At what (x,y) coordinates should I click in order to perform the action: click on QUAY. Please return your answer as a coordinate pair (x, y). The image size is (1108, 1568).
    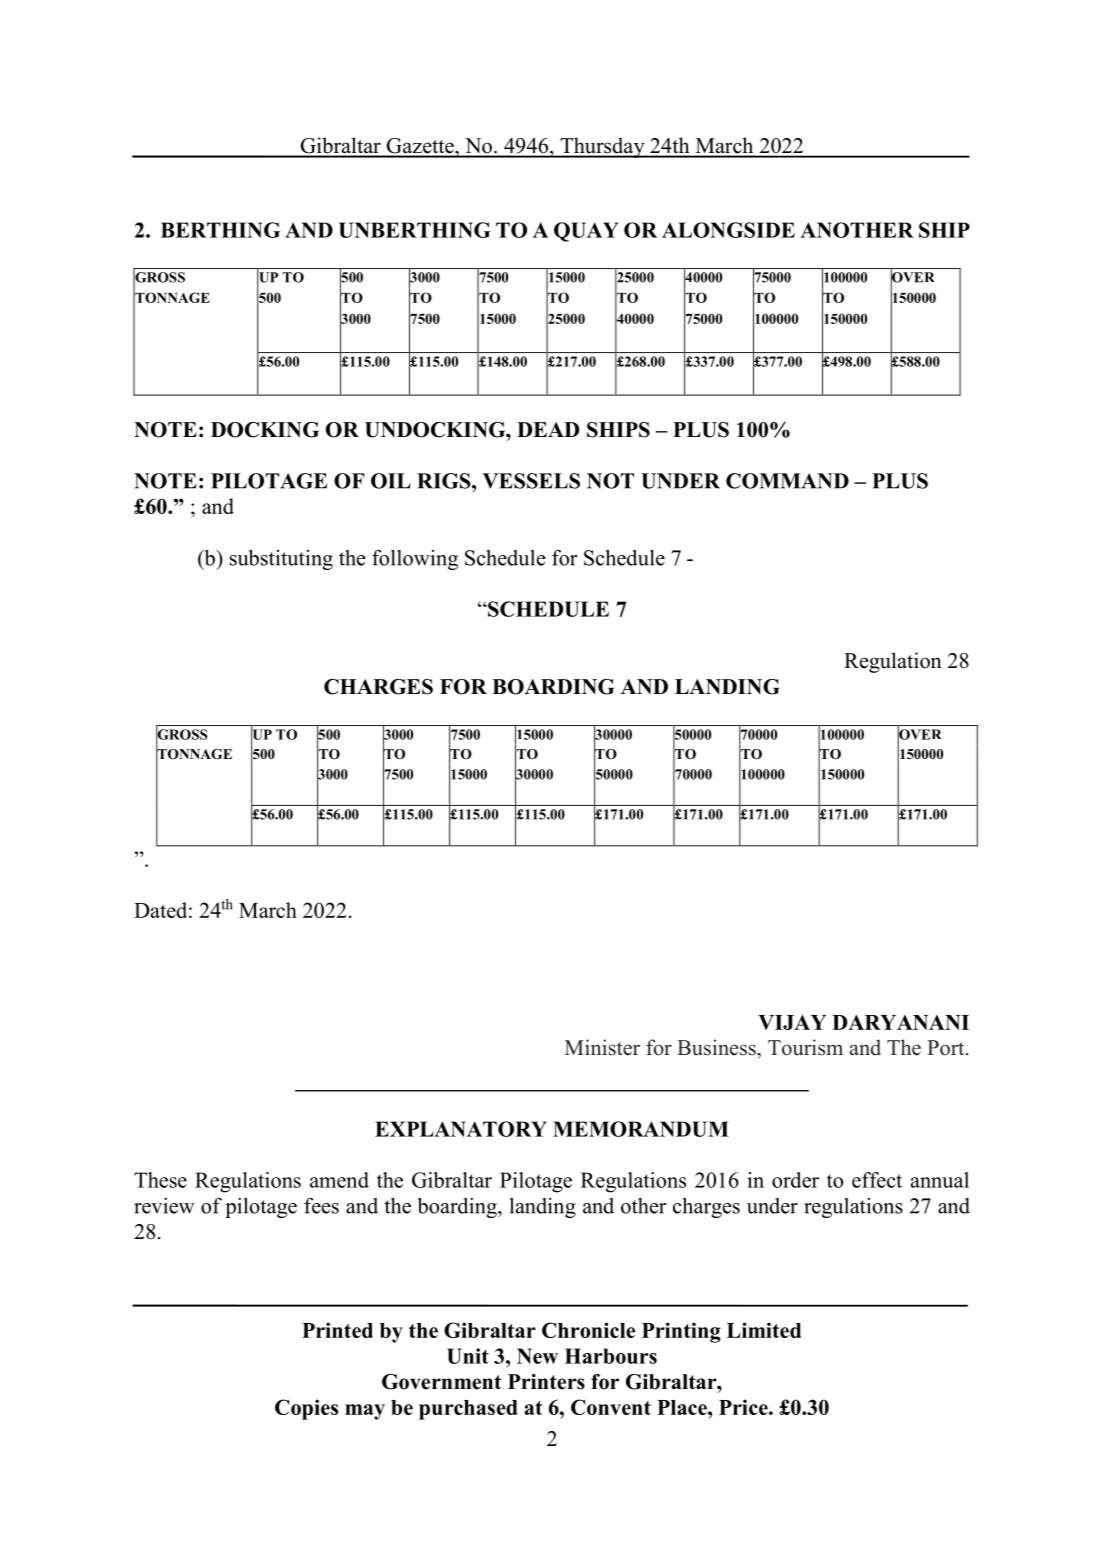
    Looking at the image, I should click on (586, 232).
